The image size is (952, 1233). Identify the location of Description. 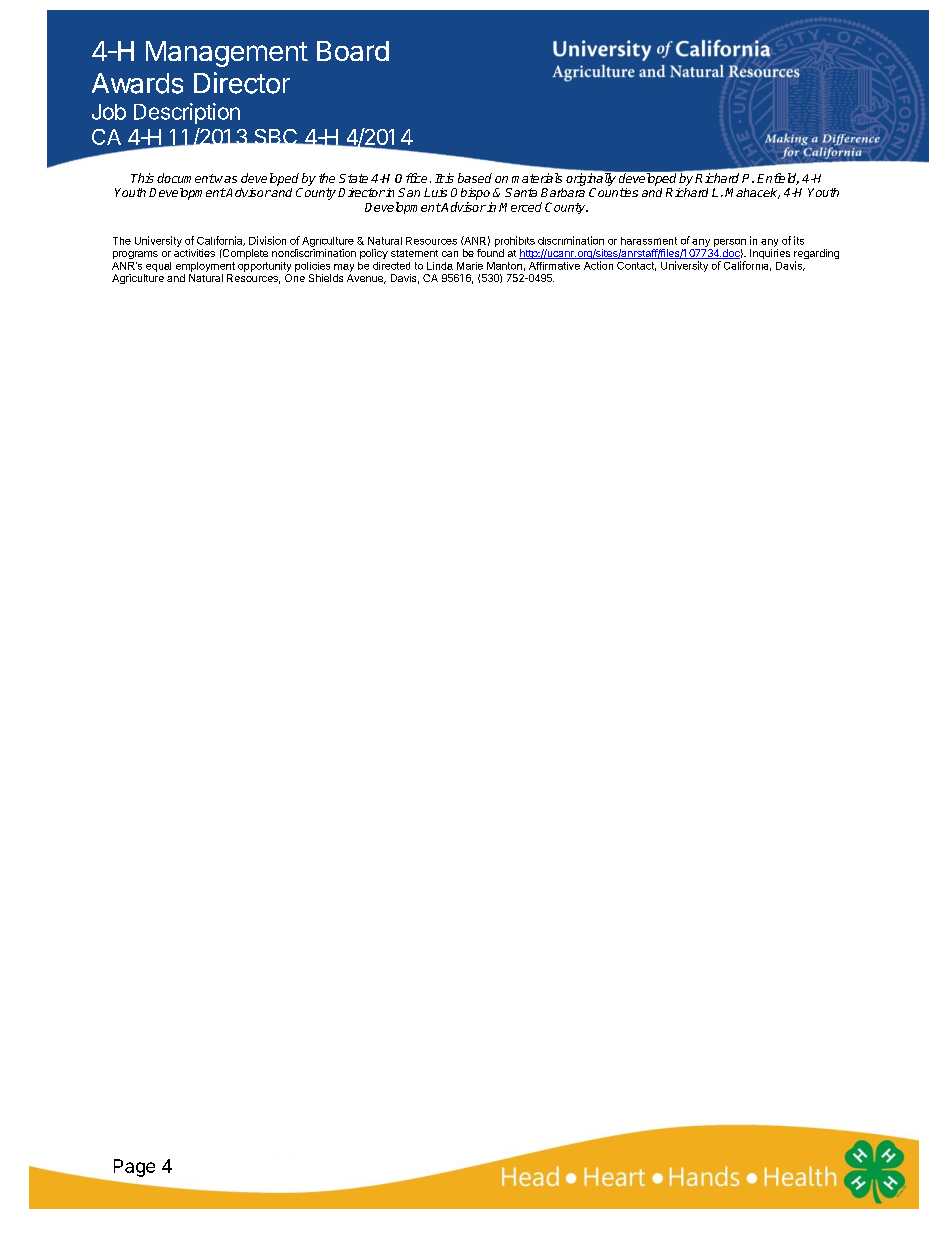
(187, 113).
